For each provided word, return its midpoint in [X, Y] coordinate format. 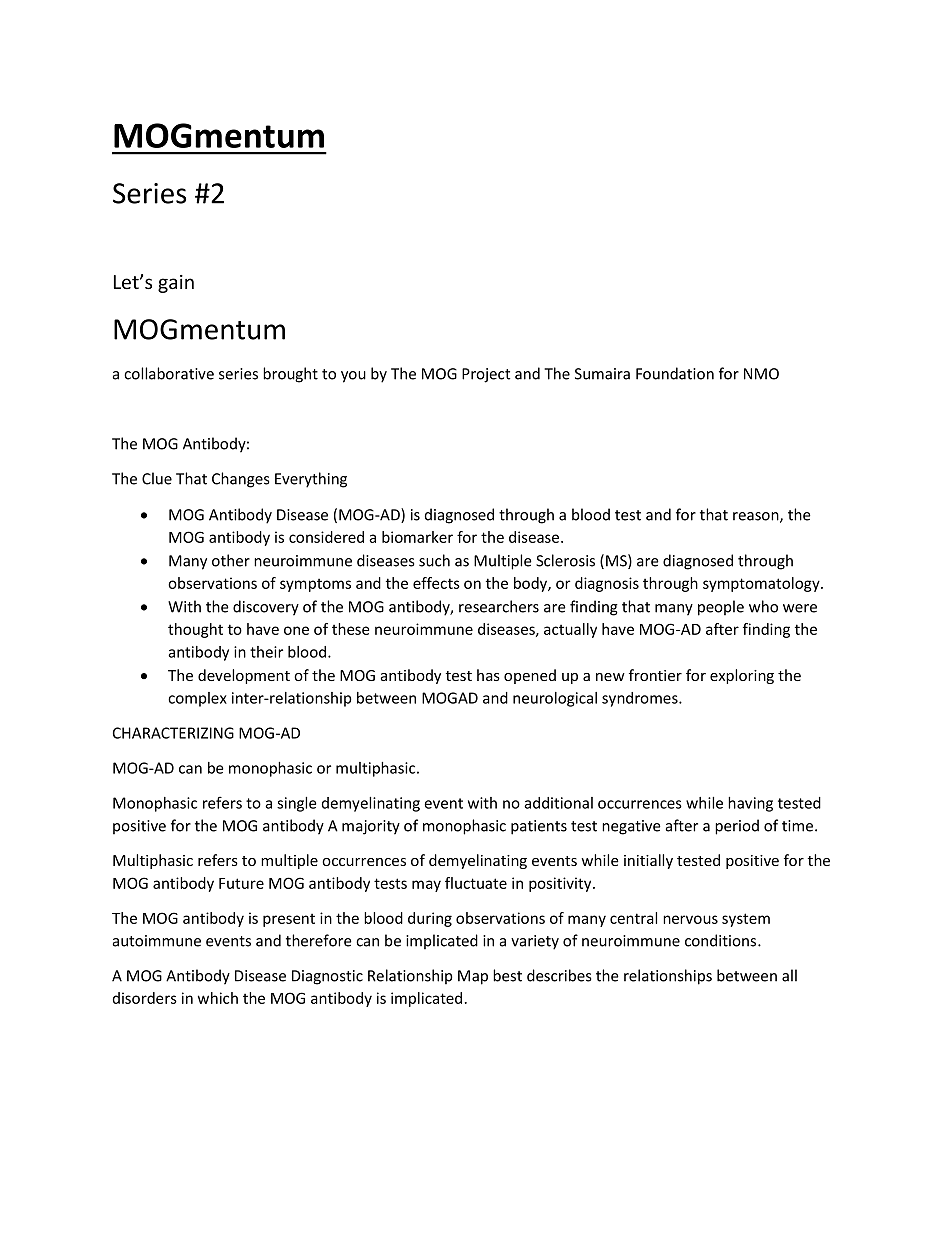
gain [176, 284]
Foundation [675, 373]
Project [486, 375]
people [721, 608]
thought [195, 630]
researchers [499, 606]
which [218, 998]
